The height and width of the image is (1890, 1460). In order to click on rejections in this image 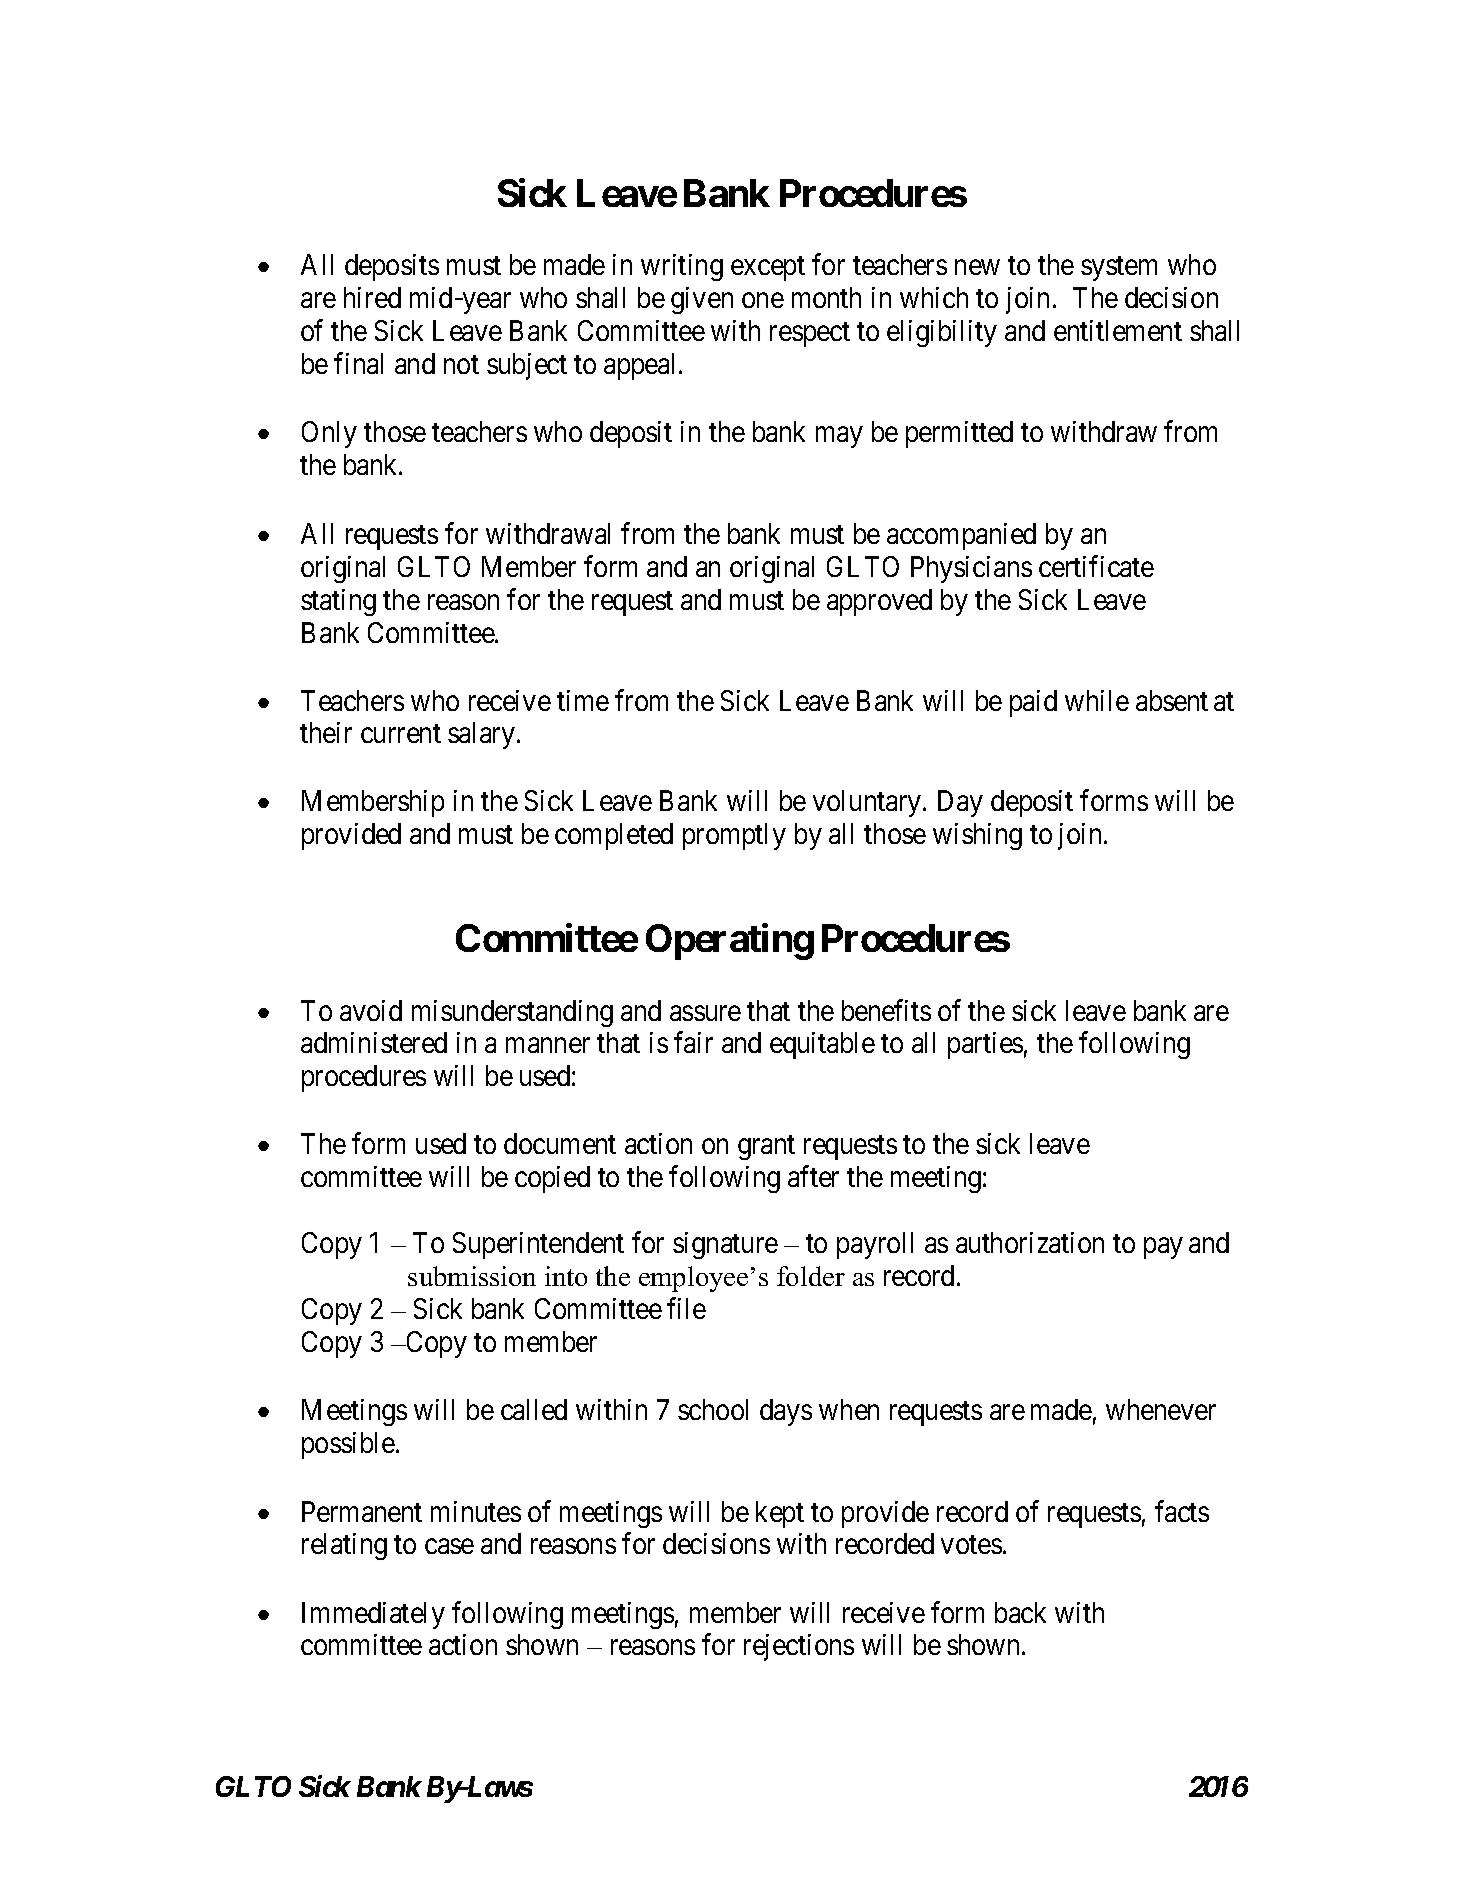, I will do `click(799, 1647)`.
